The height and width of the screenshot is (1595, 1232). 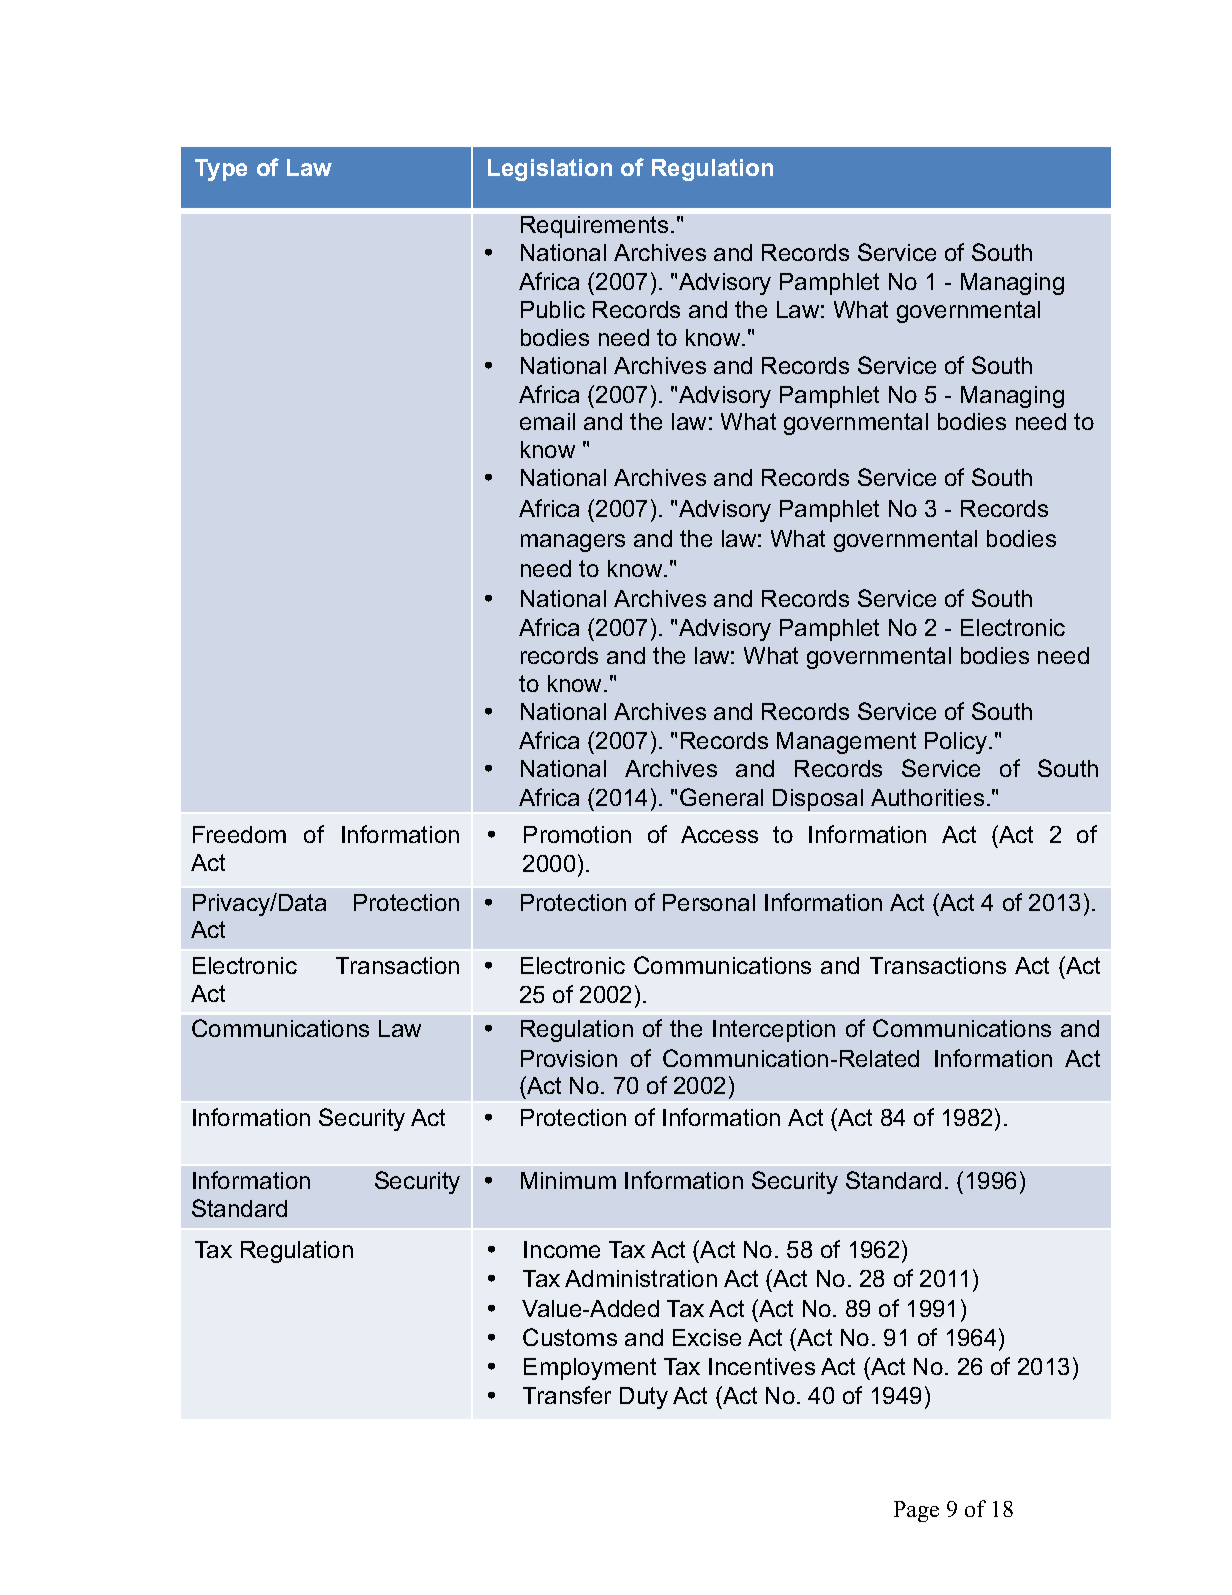 What do you see at coordinates (547, 421) in the screenshot?
I see `email` at bounding box center [547, 421].
